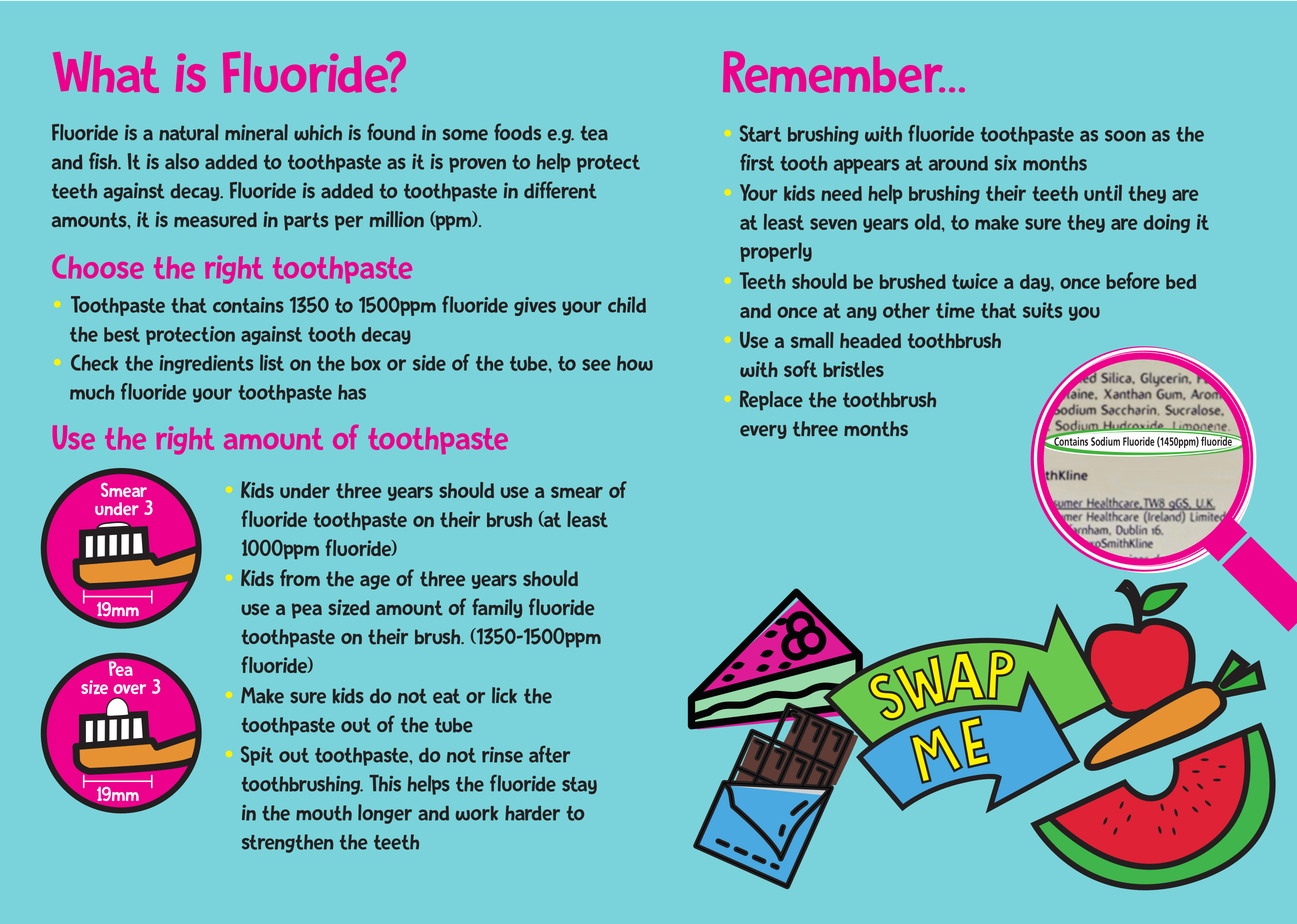 Image resolution: width=1297 pixels, height=924 pixels. Describe the element at coordinates (1105, 441) in the document. I see `Sodium` at that location.
